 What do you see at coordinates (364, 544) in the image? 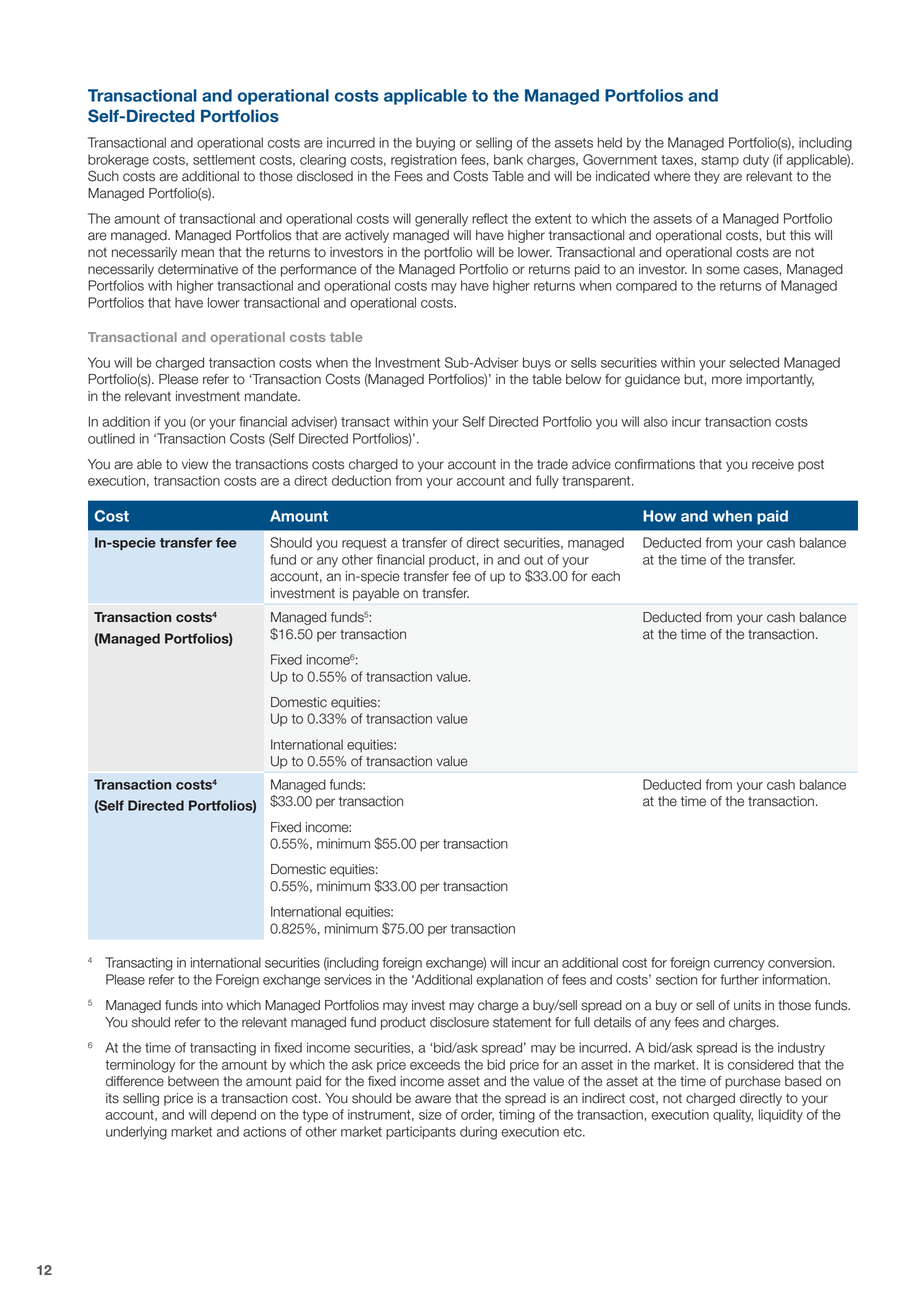
I see `request` at bounding box center [364, 544].
